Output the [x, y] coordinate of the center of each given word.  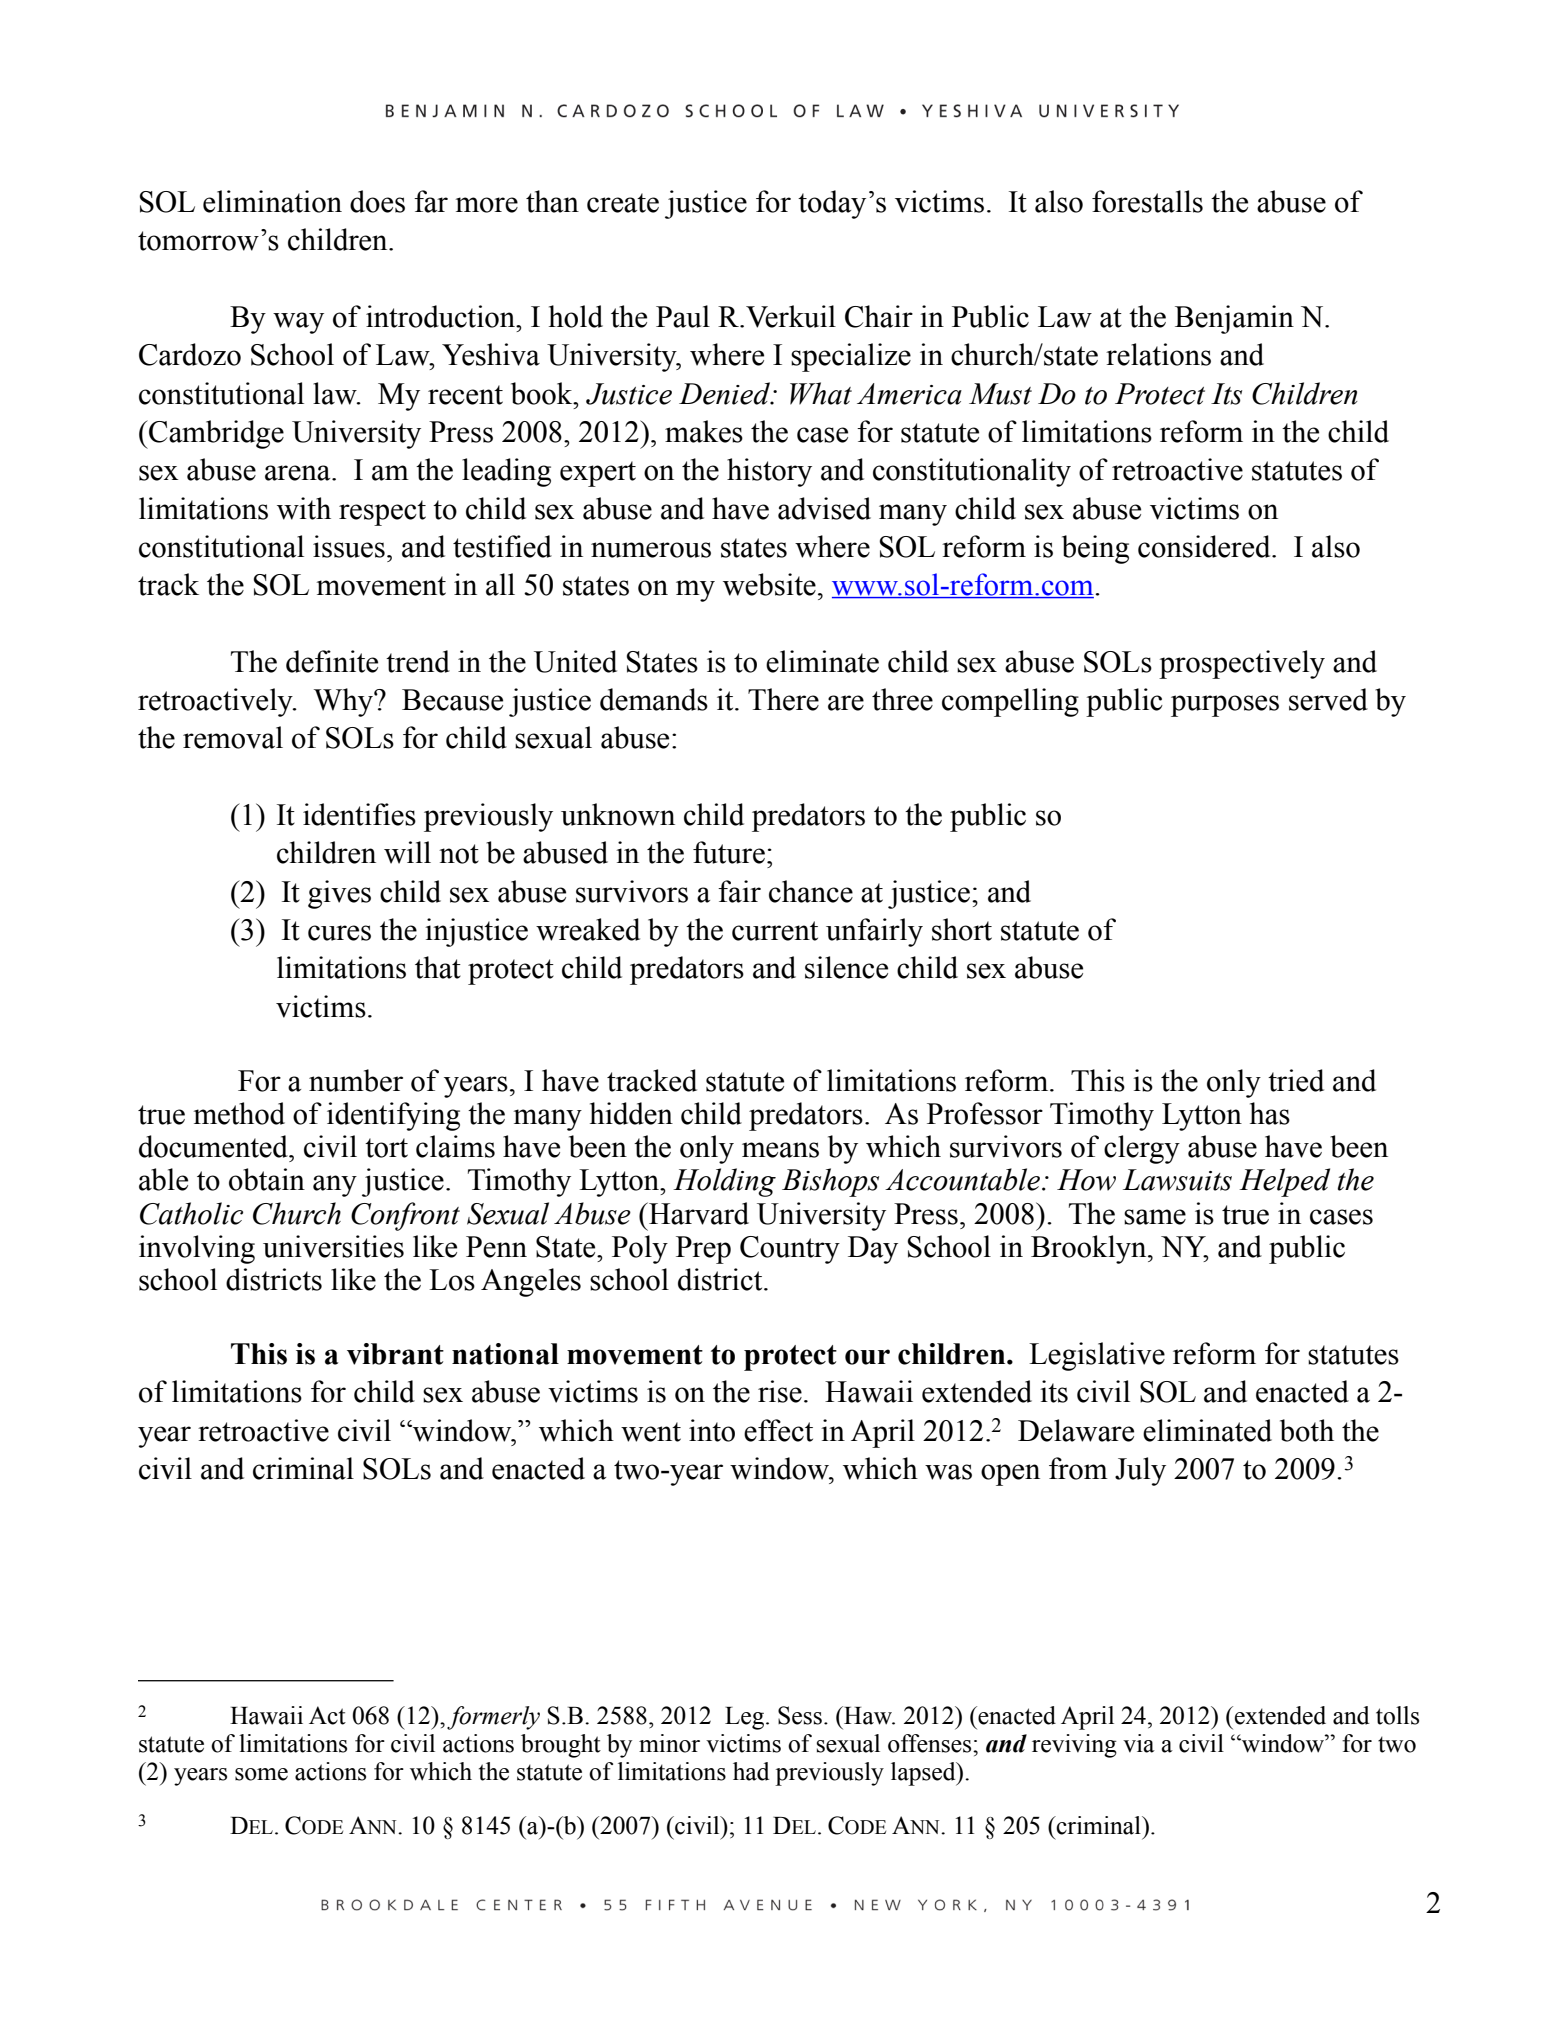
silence [846, 967]
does [377, 201]
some [261, 1774]
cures [339, 933]
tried [1296, 1080]
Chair [879, 316]
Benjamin [1234, 319]
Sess [800, 1715]
